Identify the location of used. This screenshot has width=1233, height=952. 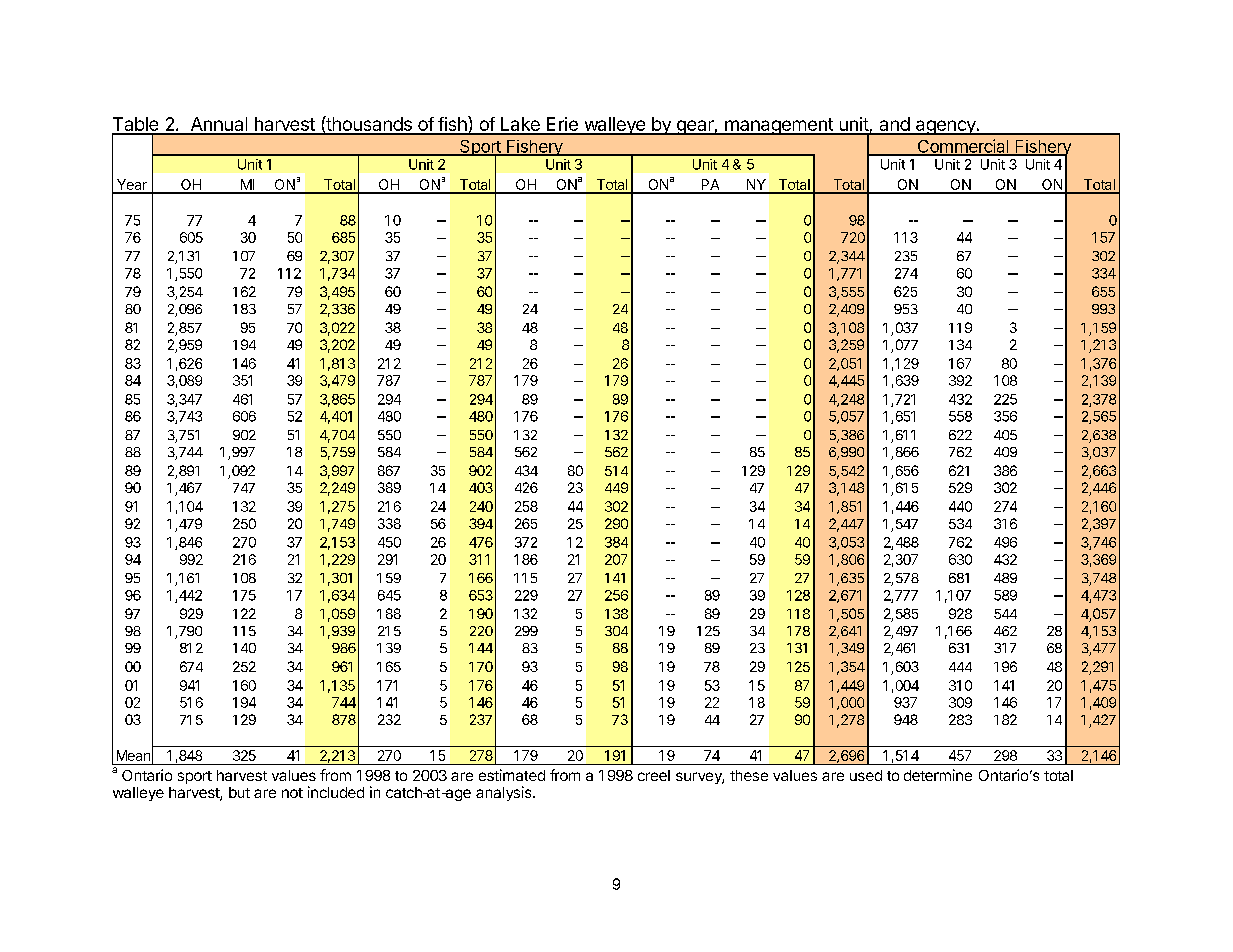
(866, 775).
